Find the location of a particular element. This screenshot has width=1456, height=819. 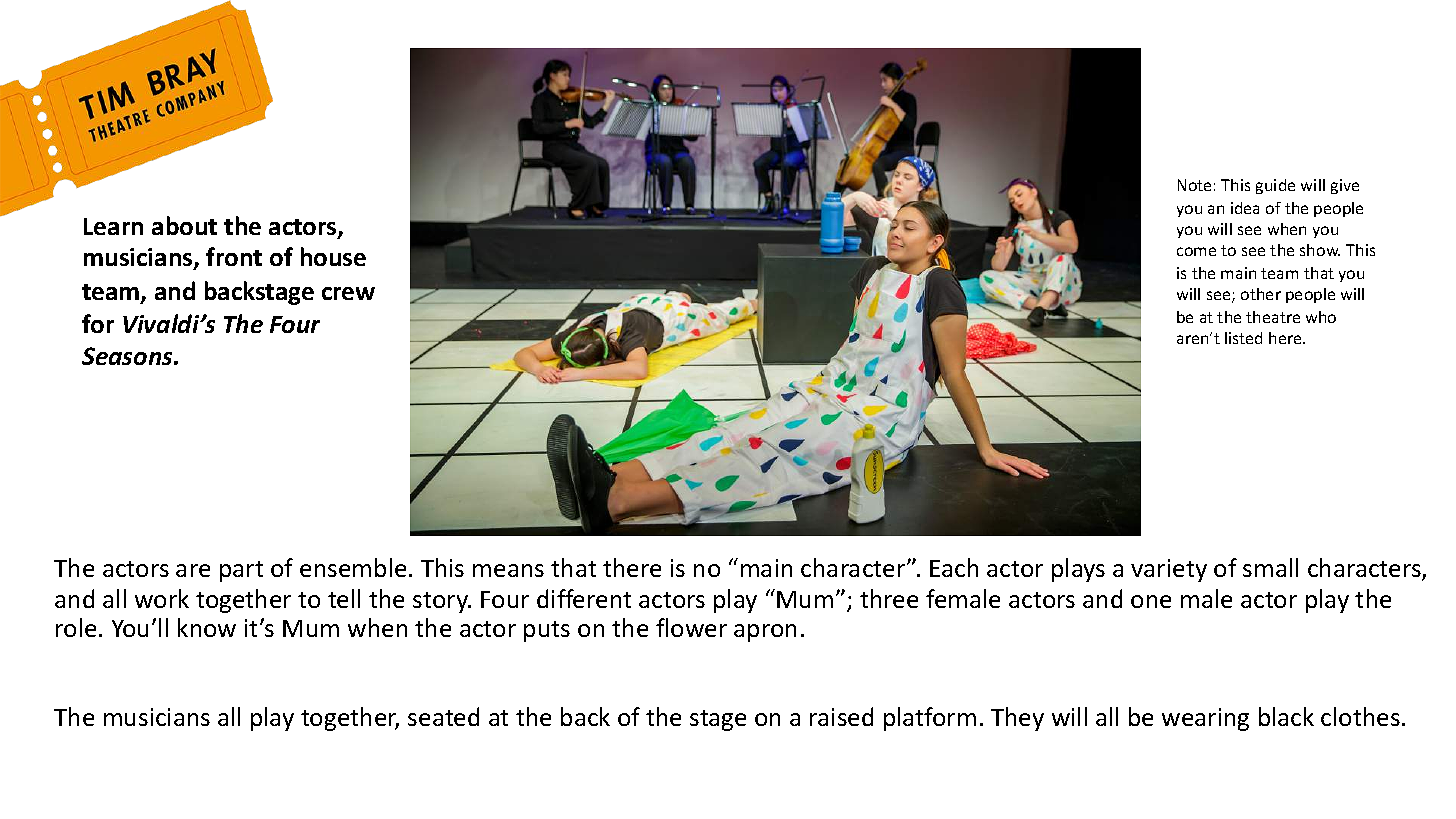

listed is located at coordinates (1243, 338).
